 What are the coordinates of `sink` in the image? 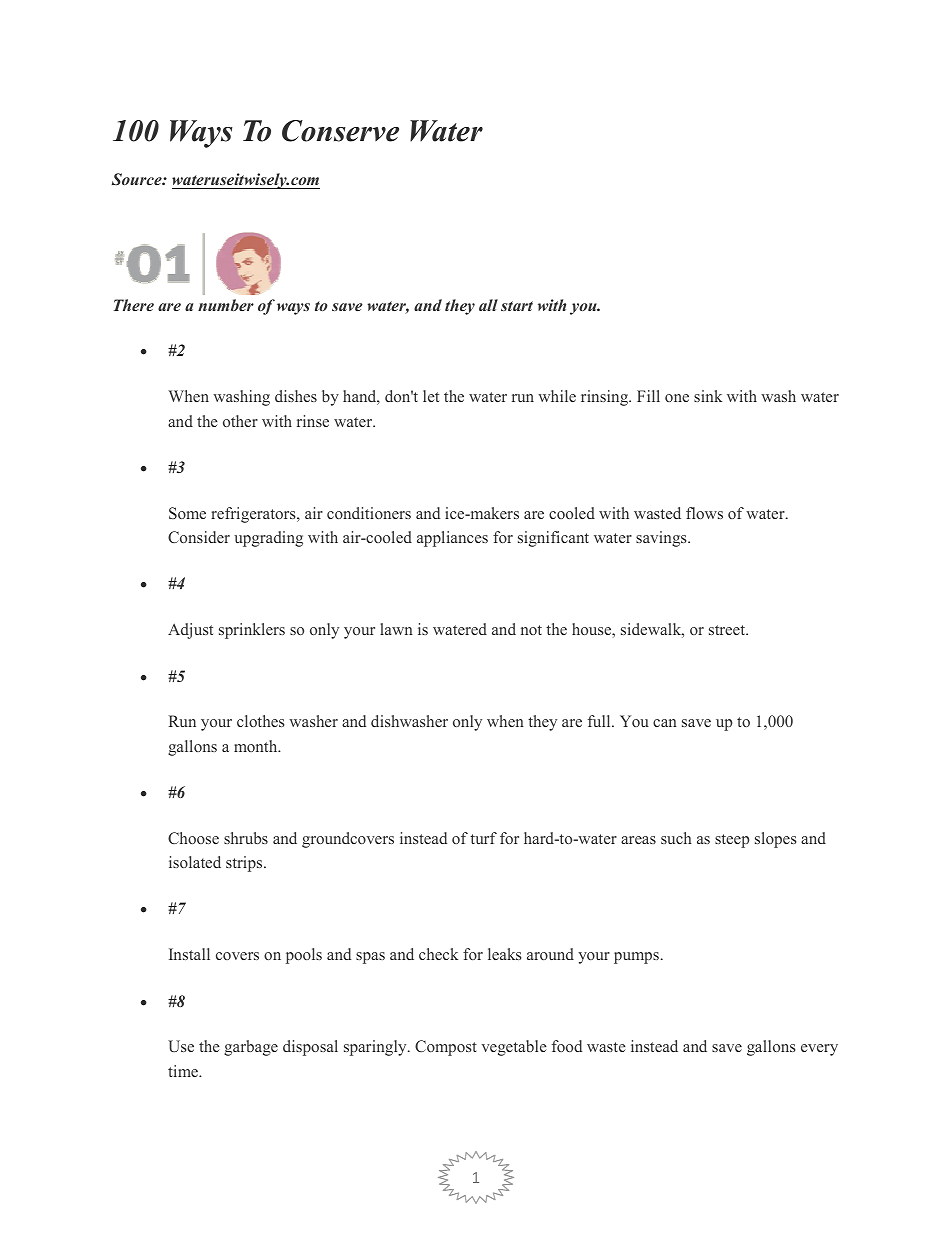 It's located at (708, 396).
